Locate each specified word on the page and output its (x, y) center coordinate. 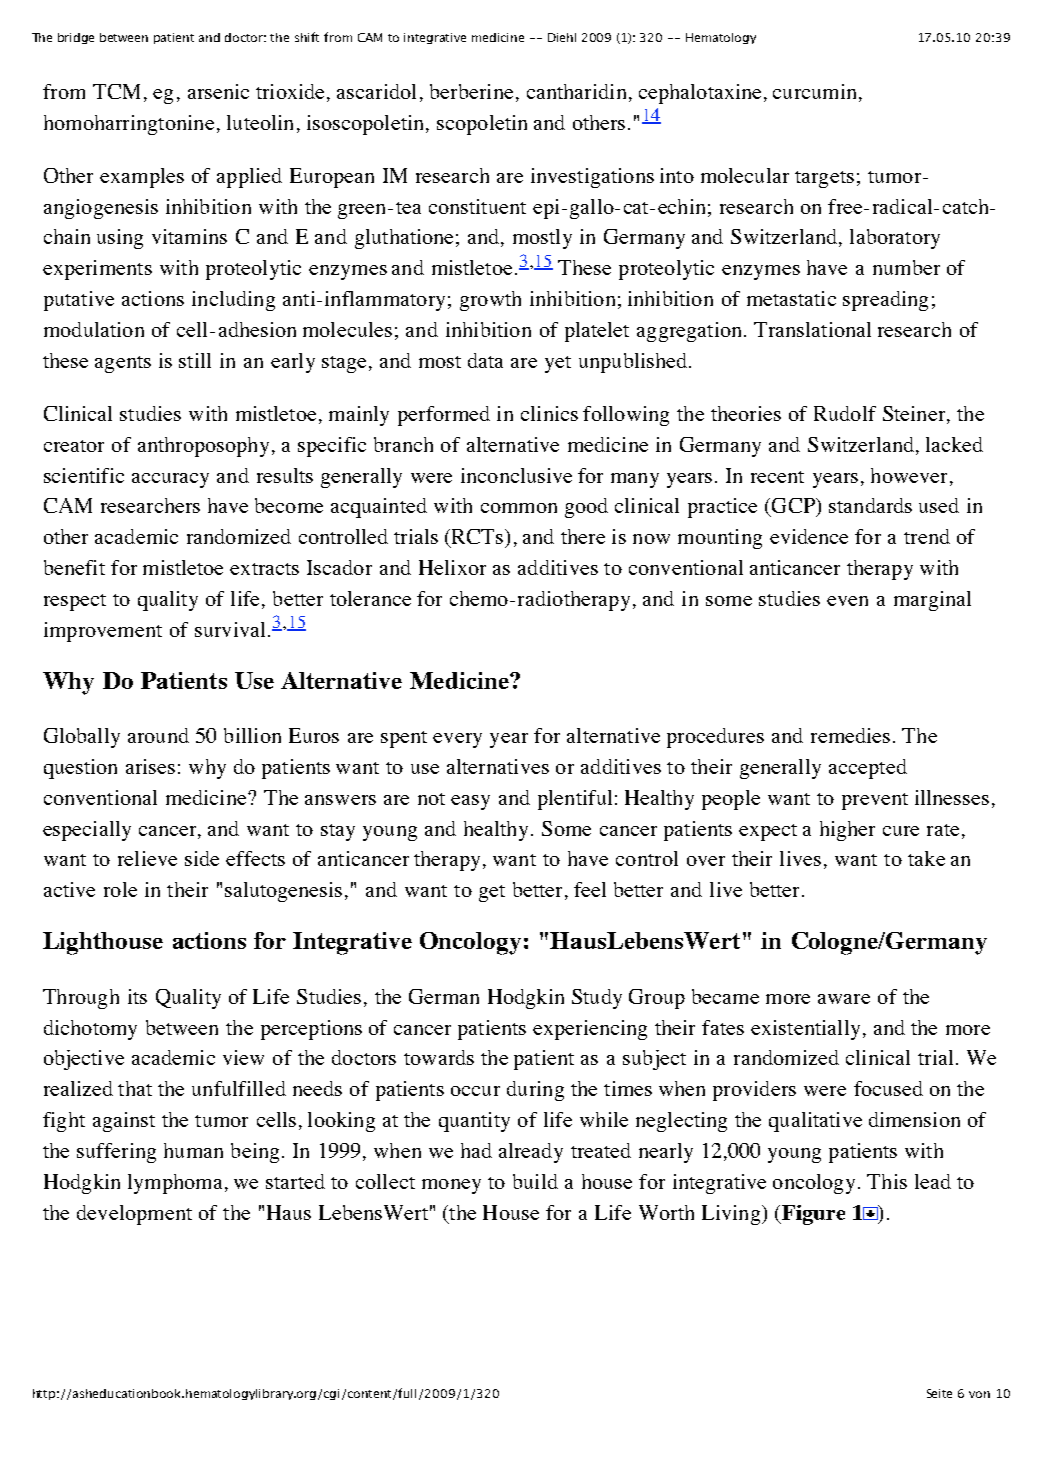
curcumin (814, 91)
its (137, 996)
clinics (549, 413)
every (457, 740)
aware (844, 999)
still (195, 360)
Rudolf (845, 413)
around (158, 735)
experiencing (590, 1030)
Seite (939, 1393)
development (134, 1215)
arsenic (218, 91)
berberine (471, 91)
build (535, 1181)
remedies (850, 735)
